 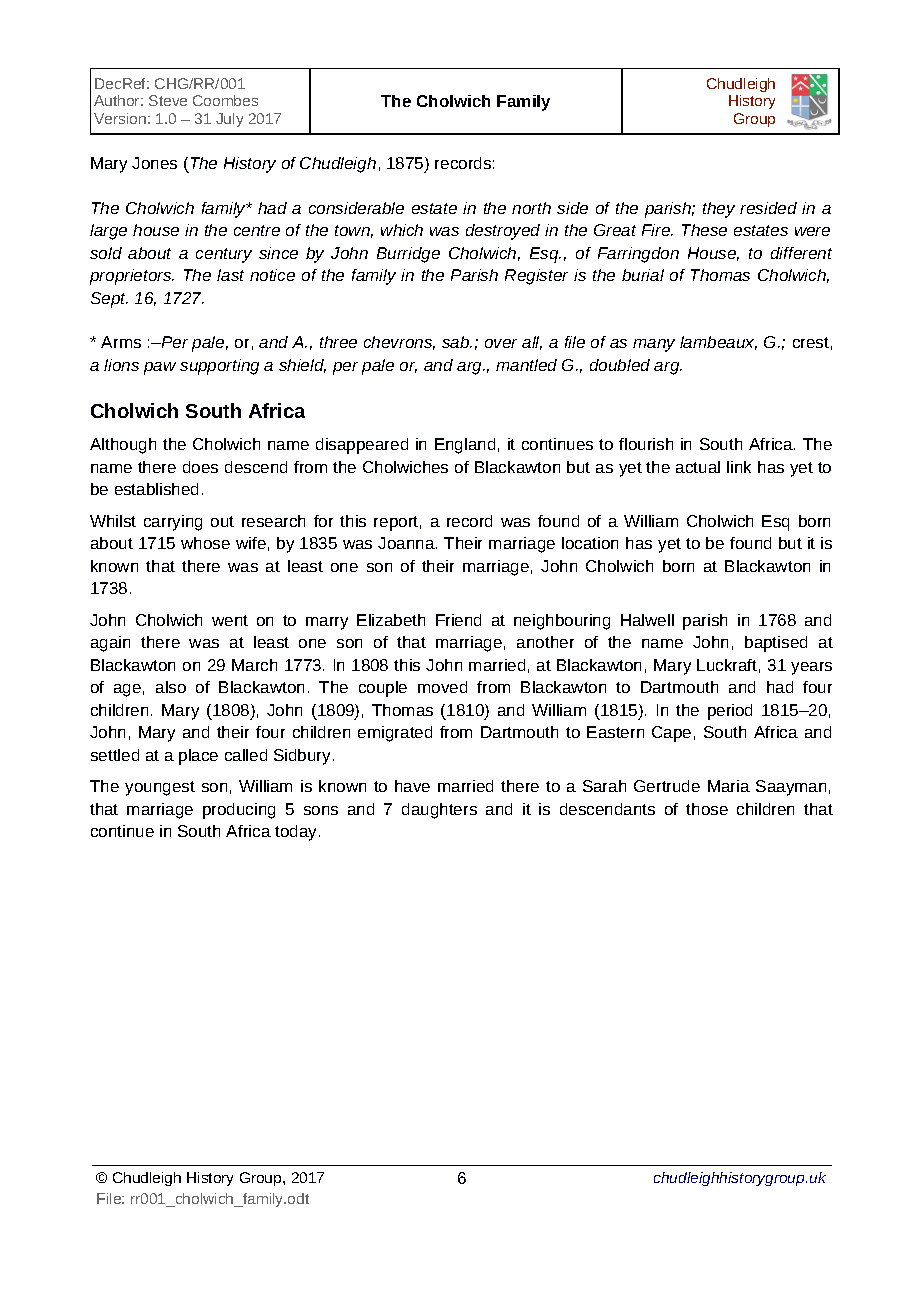 I want to click on they, so click(x=719, y=210).
